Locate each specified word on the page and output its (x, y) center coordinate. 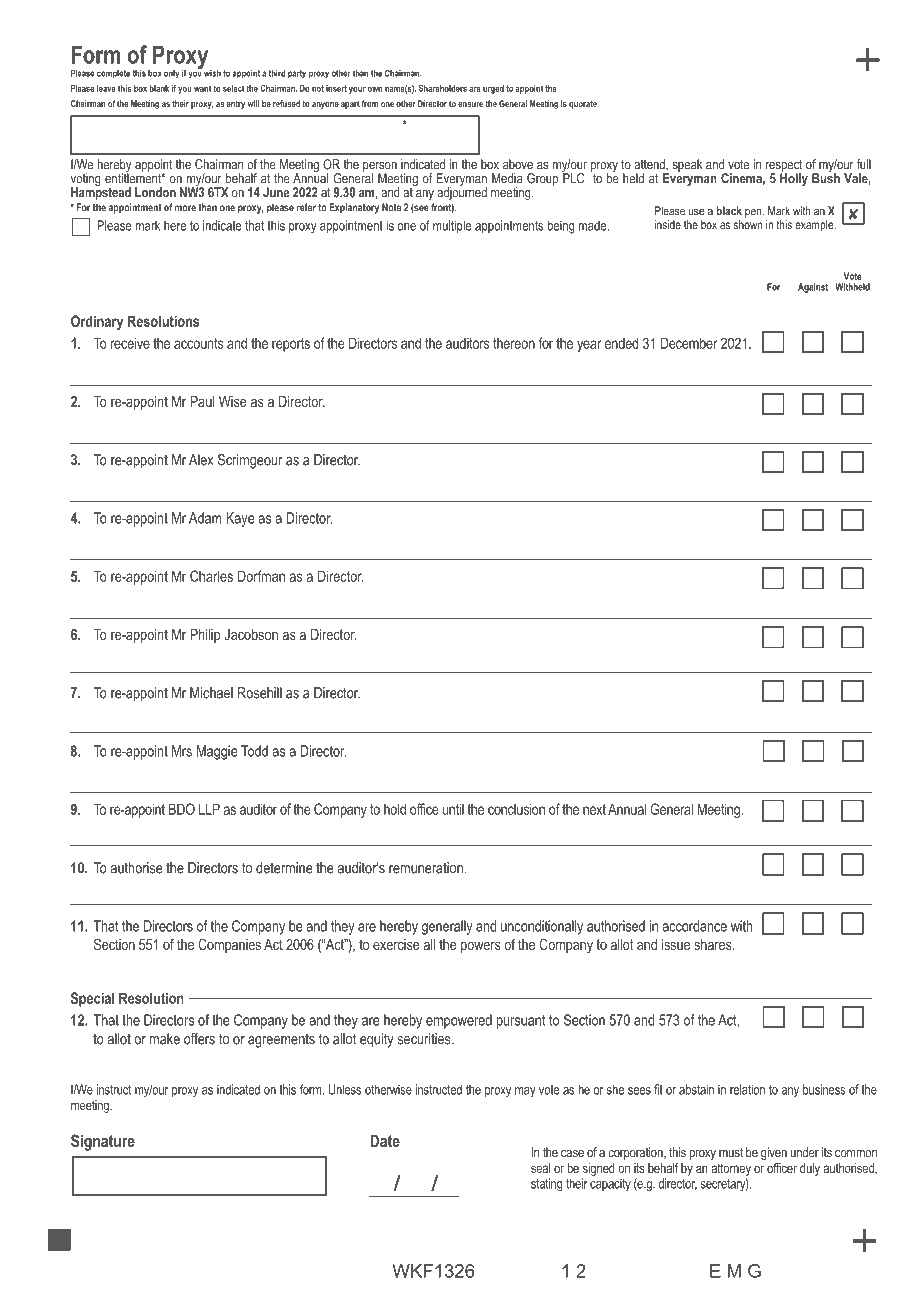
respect (784, 167)
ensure (470, 104)
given (774, 1153)
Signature (103, 1142)
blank (159, 88)
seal (541, 1168)
